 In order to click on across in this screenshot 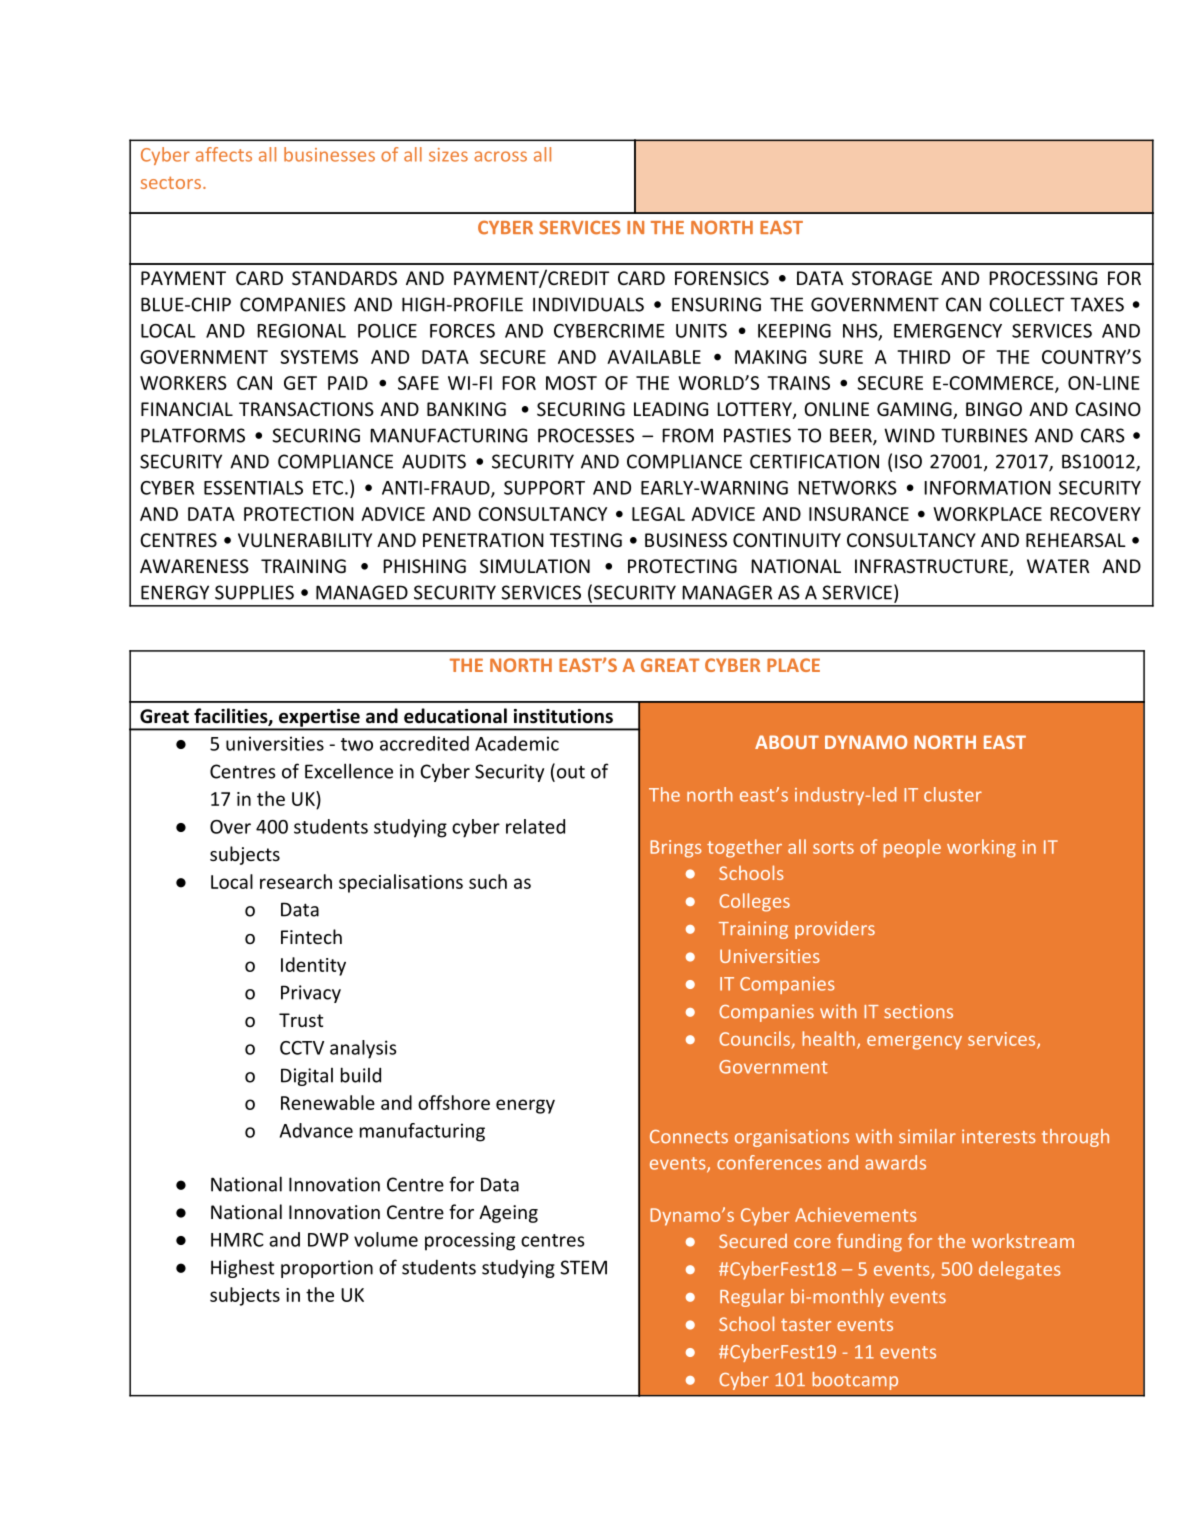, I will do `click(500, 156)`.
